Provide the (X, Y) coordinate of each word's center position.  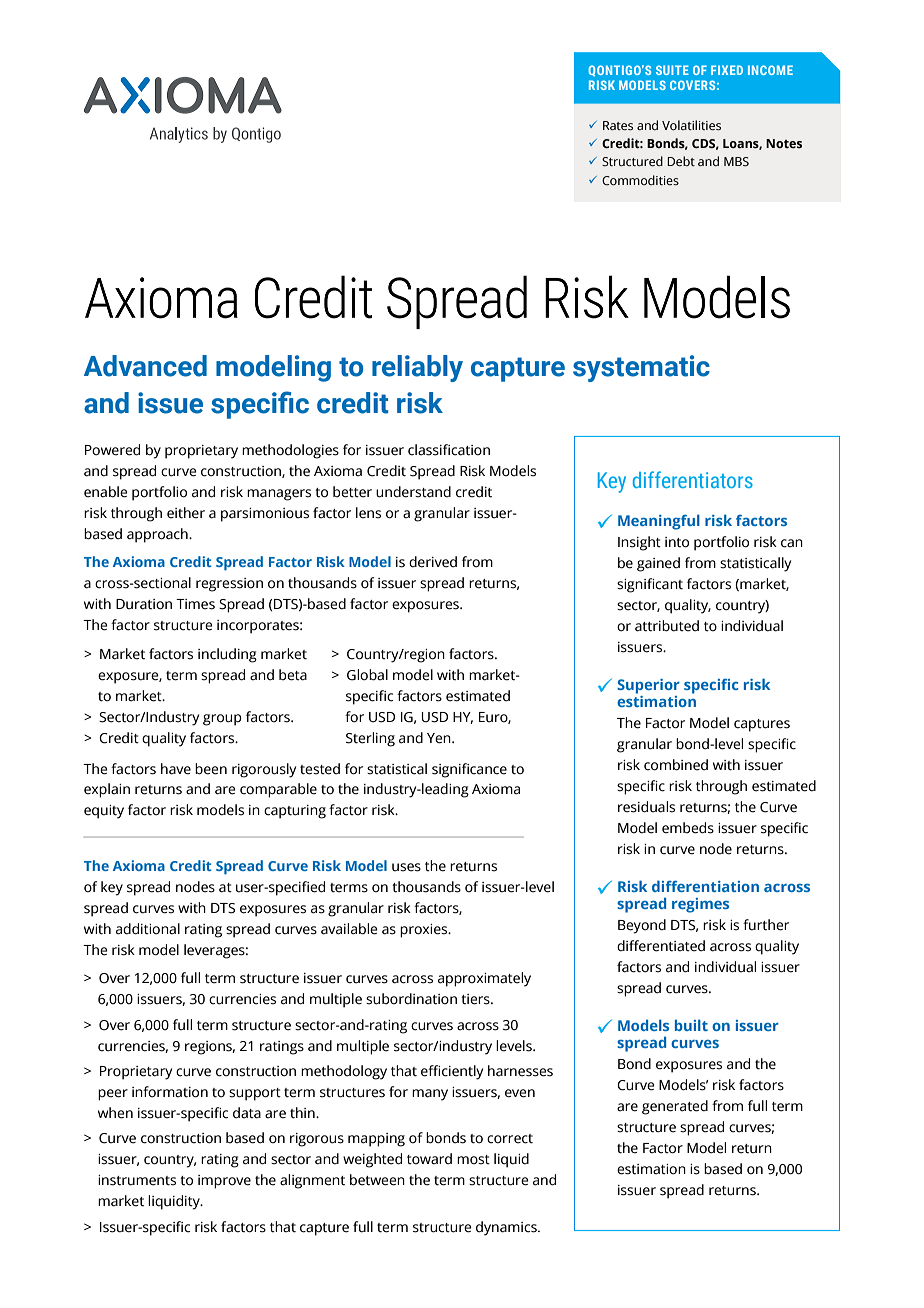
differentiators (693, 479)
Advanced (145, 366)
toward (429, 1159)
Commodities (640, 180)
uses (406, 867)
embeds (688, 828)
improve (224, 1182)
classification (449, 450)
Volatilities (691, 125)
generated (675, 1107)
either (186, 513)
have (176, 769)
